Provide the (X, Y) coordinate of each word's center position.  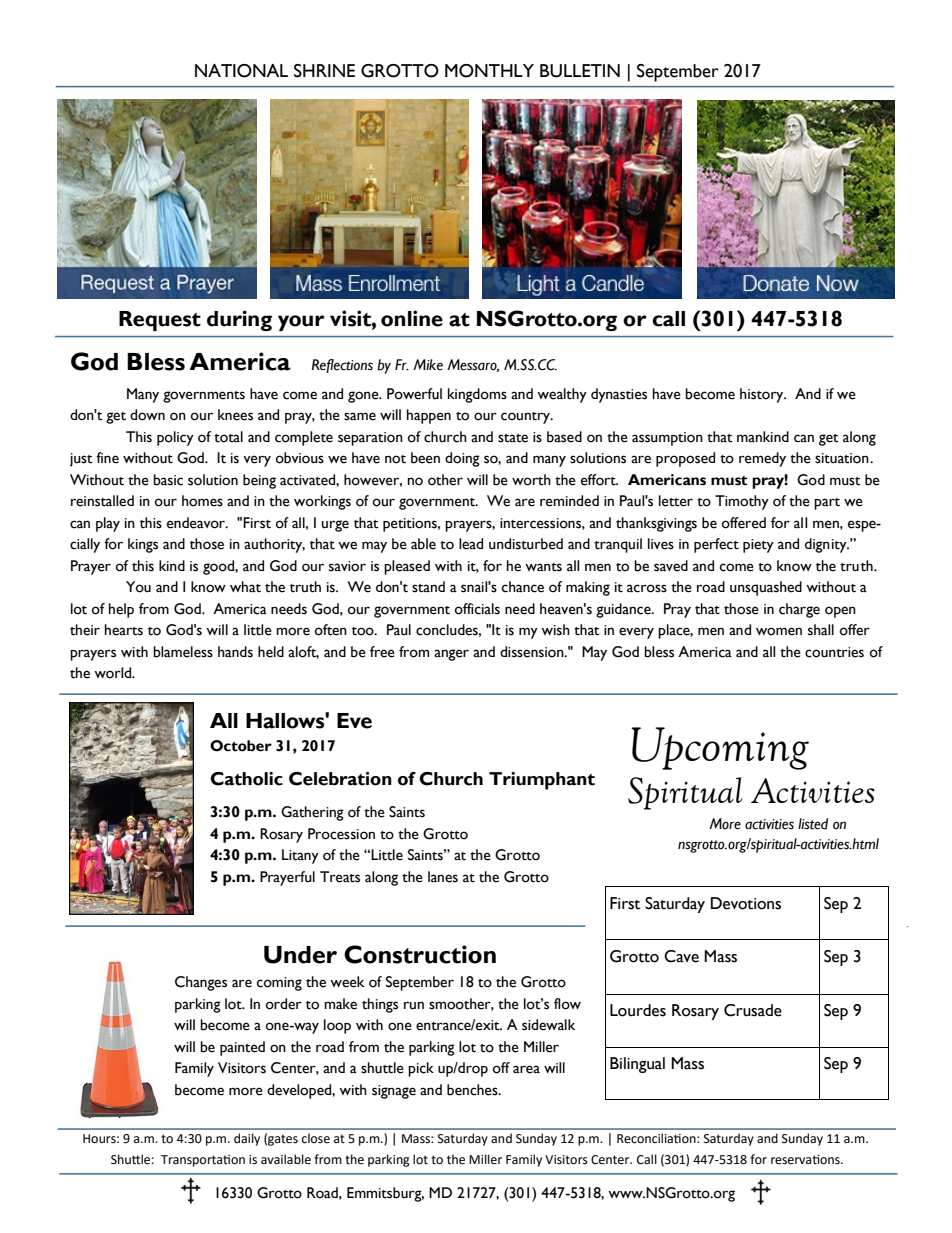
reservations (806, 1160)
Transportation (203, 1161)
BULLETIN (580, 71)
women (779, 631)
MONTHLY (489, 71)
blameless (183, 652)
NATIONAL (241, 71)
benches (473, 1090)
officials (477, 609)
